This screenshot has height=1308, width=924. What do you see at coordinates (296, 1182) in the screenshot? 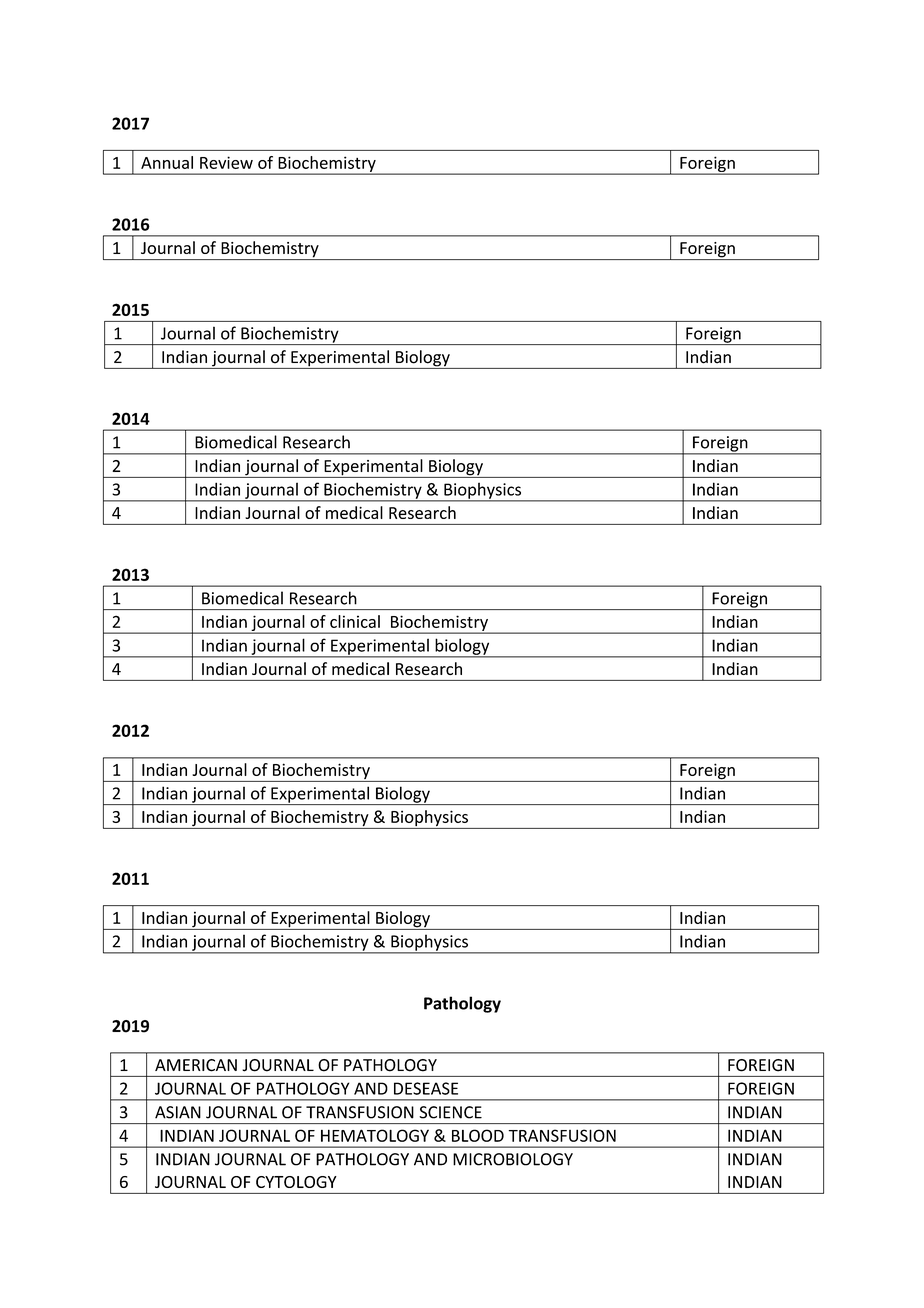
I see `CYTOLOGY` at bounding box center [296, 1182].
